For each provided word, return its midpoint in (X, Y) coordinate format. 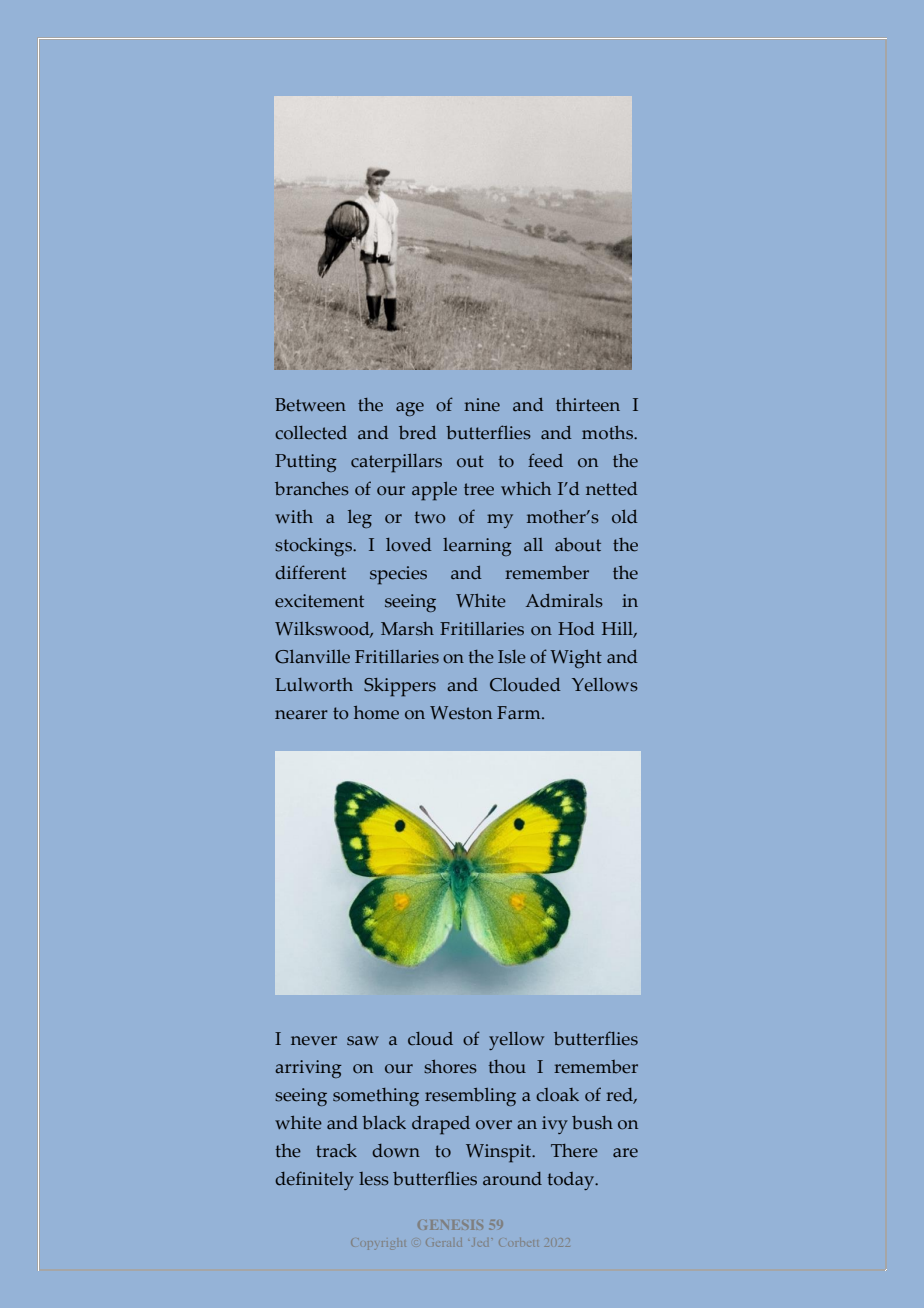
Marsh (407, 629)
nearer (301, 715)
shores (450, 1067)
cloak (557, 1095)
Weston (461, 713)
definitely (314, 1180)
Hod (576, 629)
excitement (319, 601)
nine (482, 405)
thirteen (588, 405)
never (314, 1041)
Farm (520, 713)
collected (311, 433)
